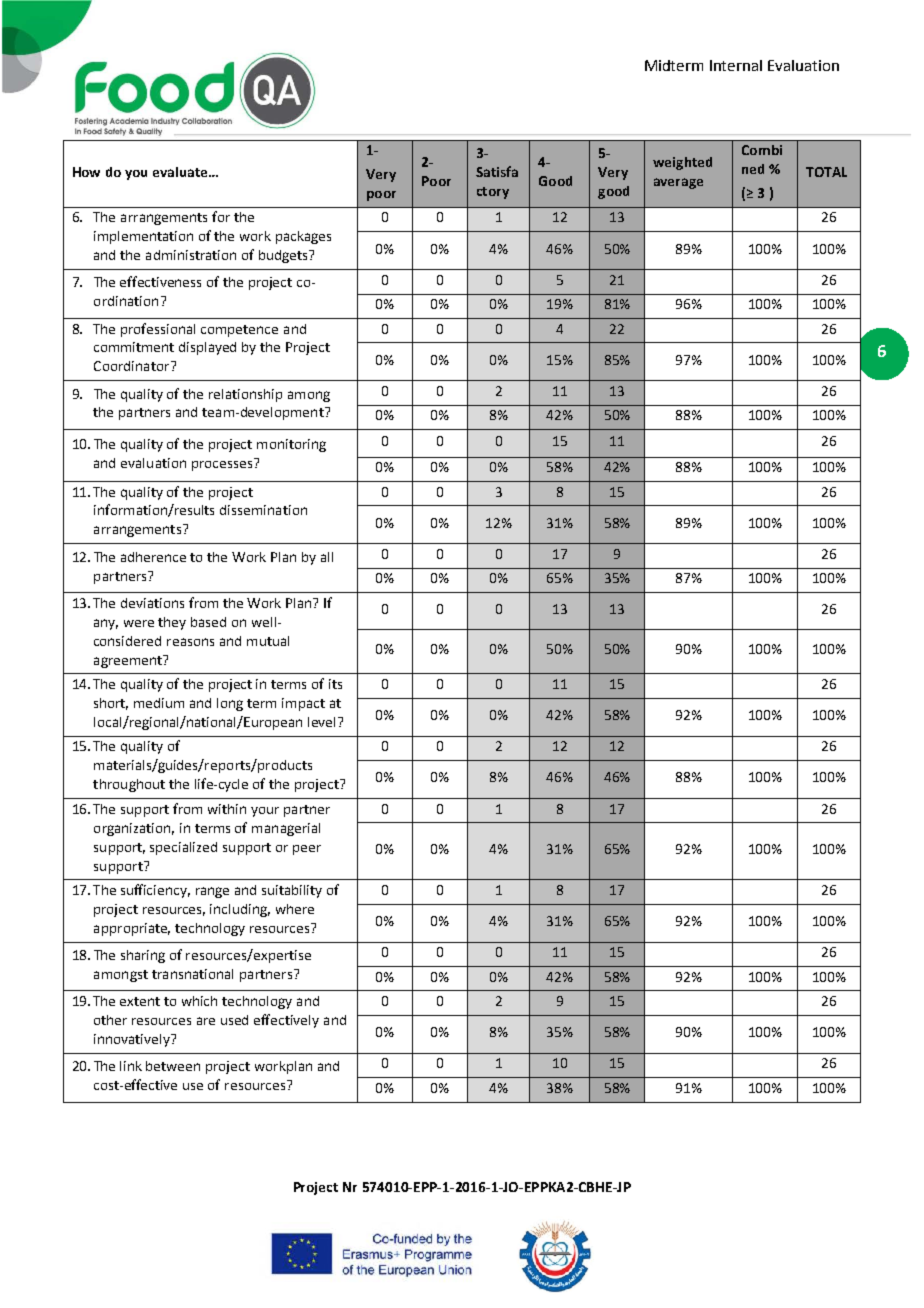 This screenshot has width=924, height=1308. What do you see at coordinates (323, 722) in the screenshot?
I see `level` at bounding box center [323, 722].
